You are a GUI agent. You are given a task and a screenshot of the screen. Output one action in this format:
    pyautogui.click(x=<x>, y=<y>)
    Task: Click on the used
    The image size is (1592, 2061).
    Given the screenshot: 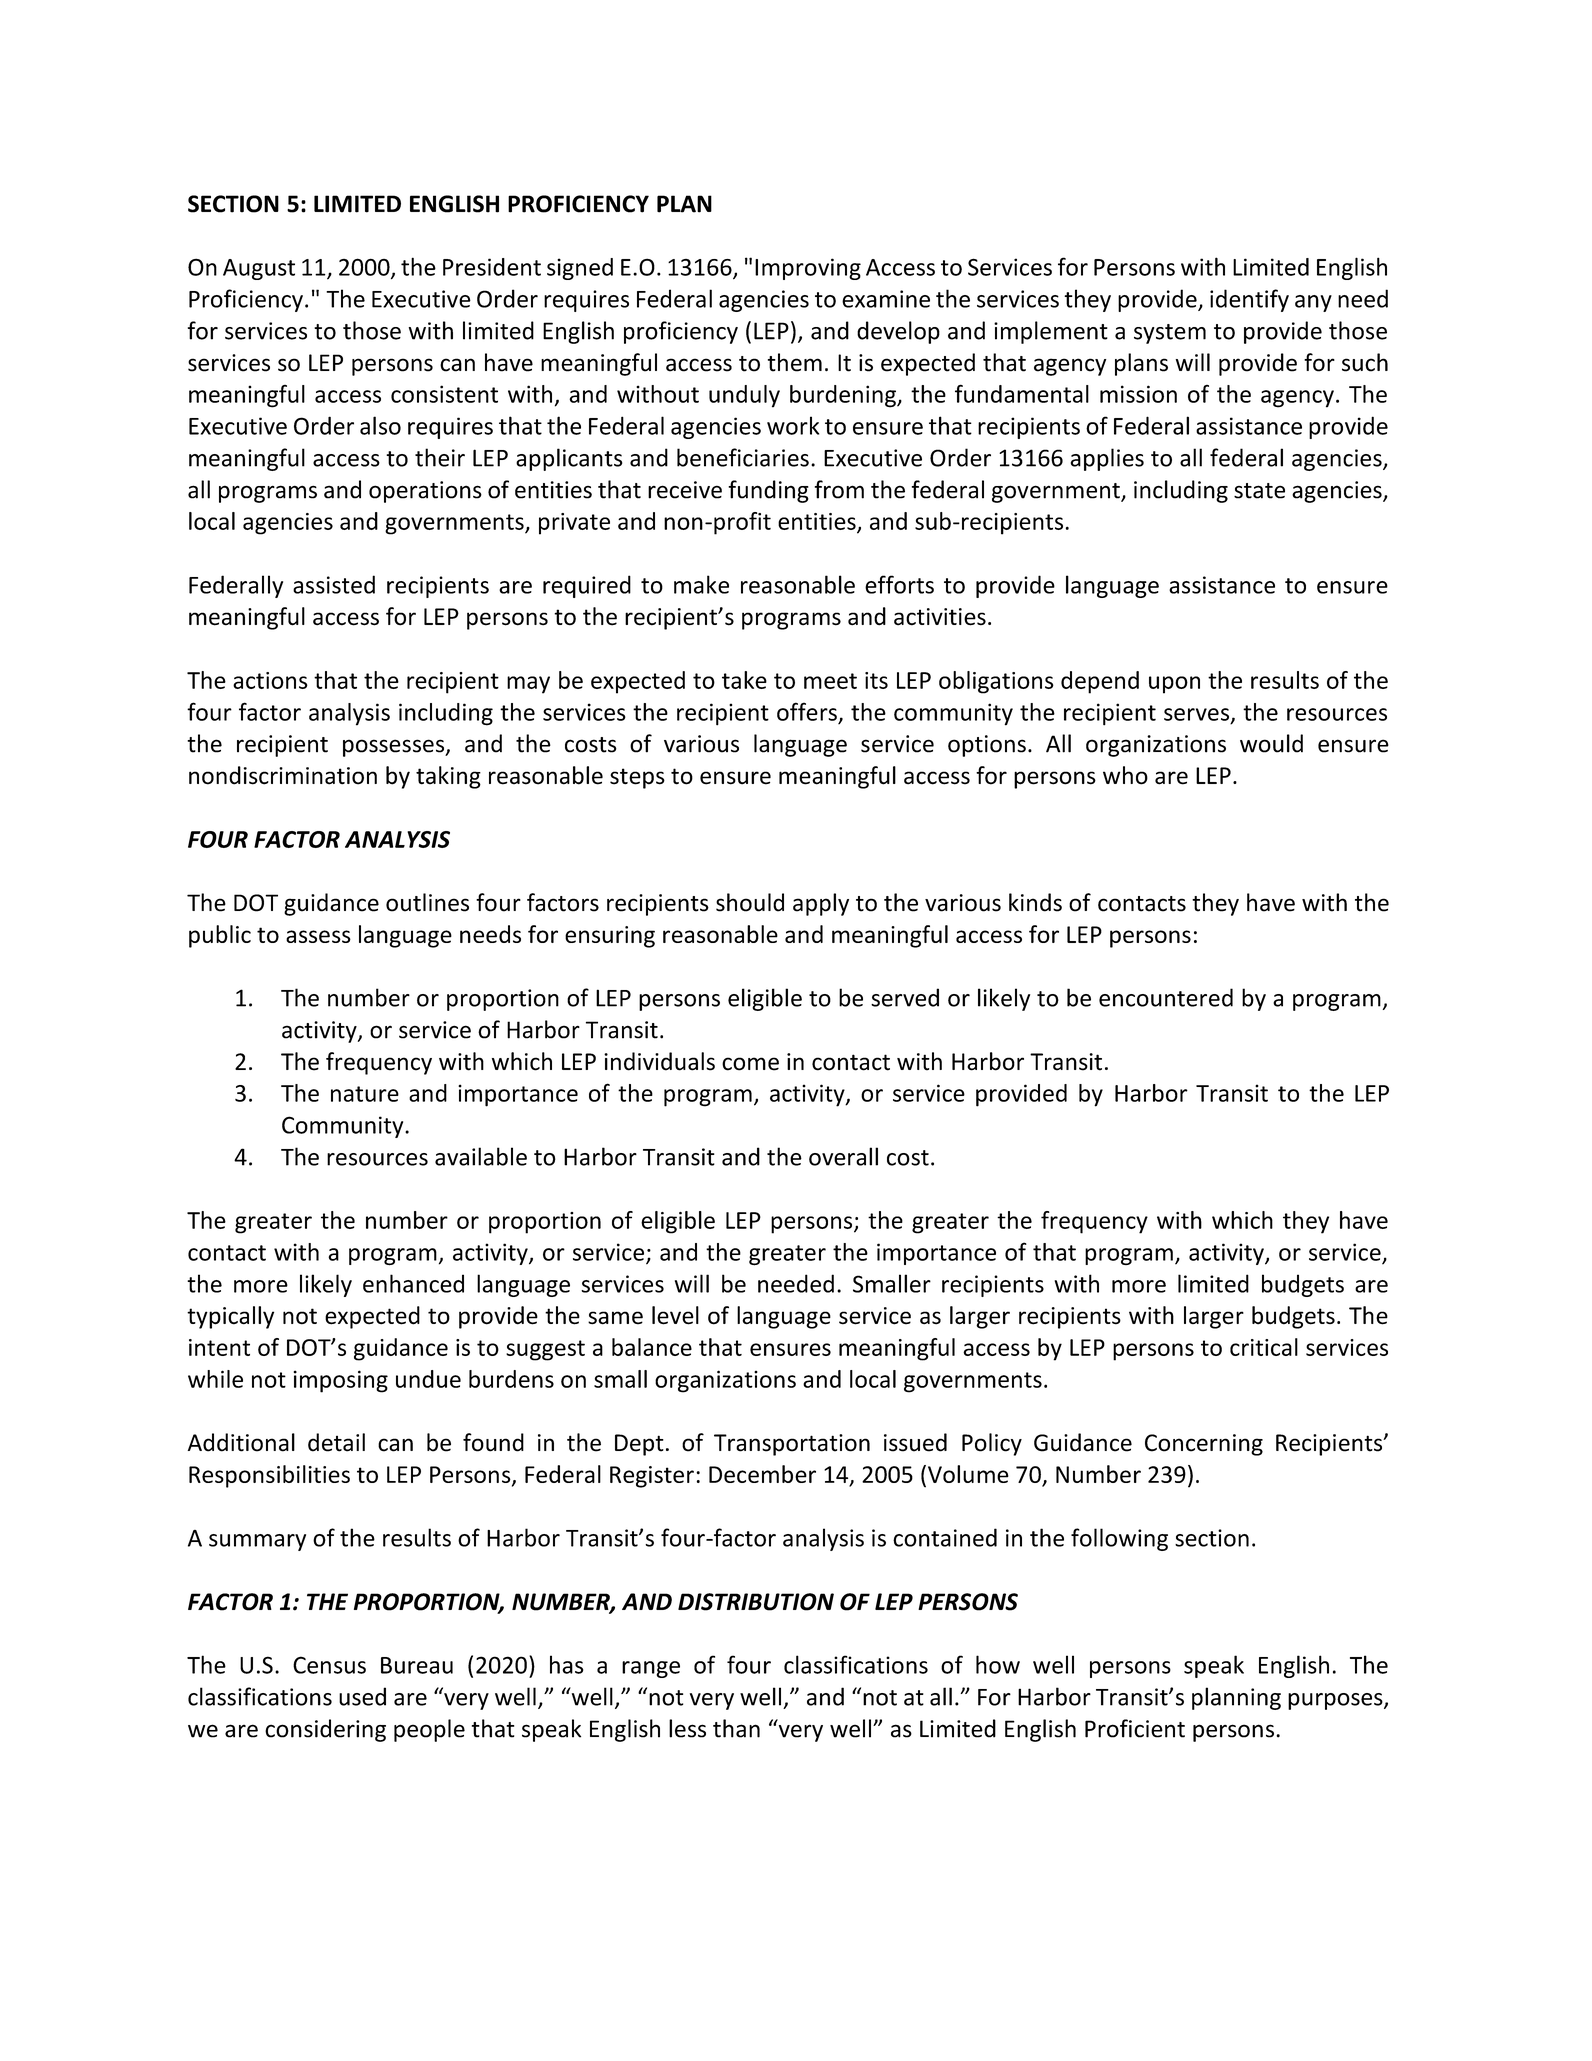 What is the action you would take?
    pyautogui.click(x=362, y=1696)
